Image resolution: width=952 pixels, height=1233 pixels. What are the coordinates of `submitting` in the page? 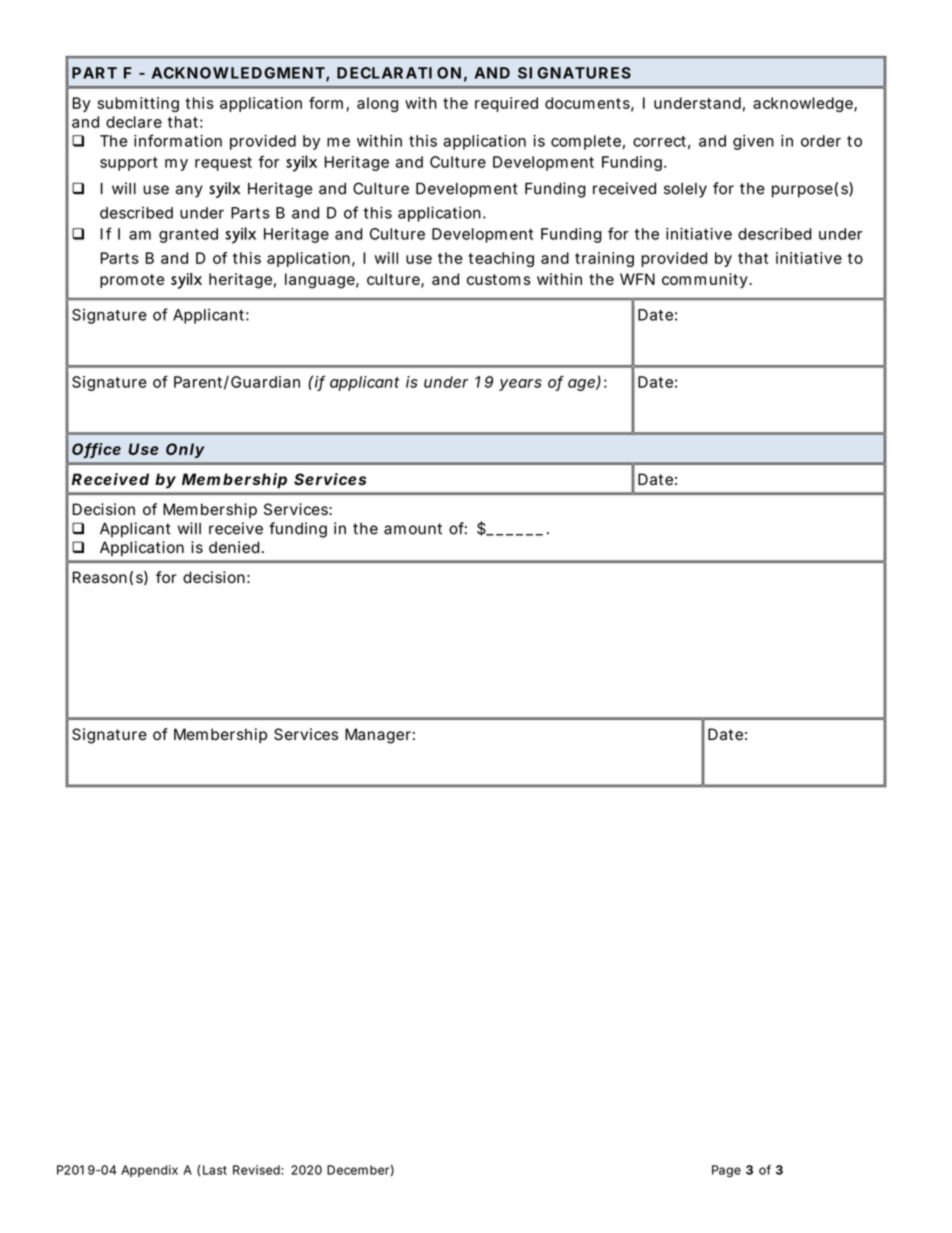 It's located at (138, 104).
